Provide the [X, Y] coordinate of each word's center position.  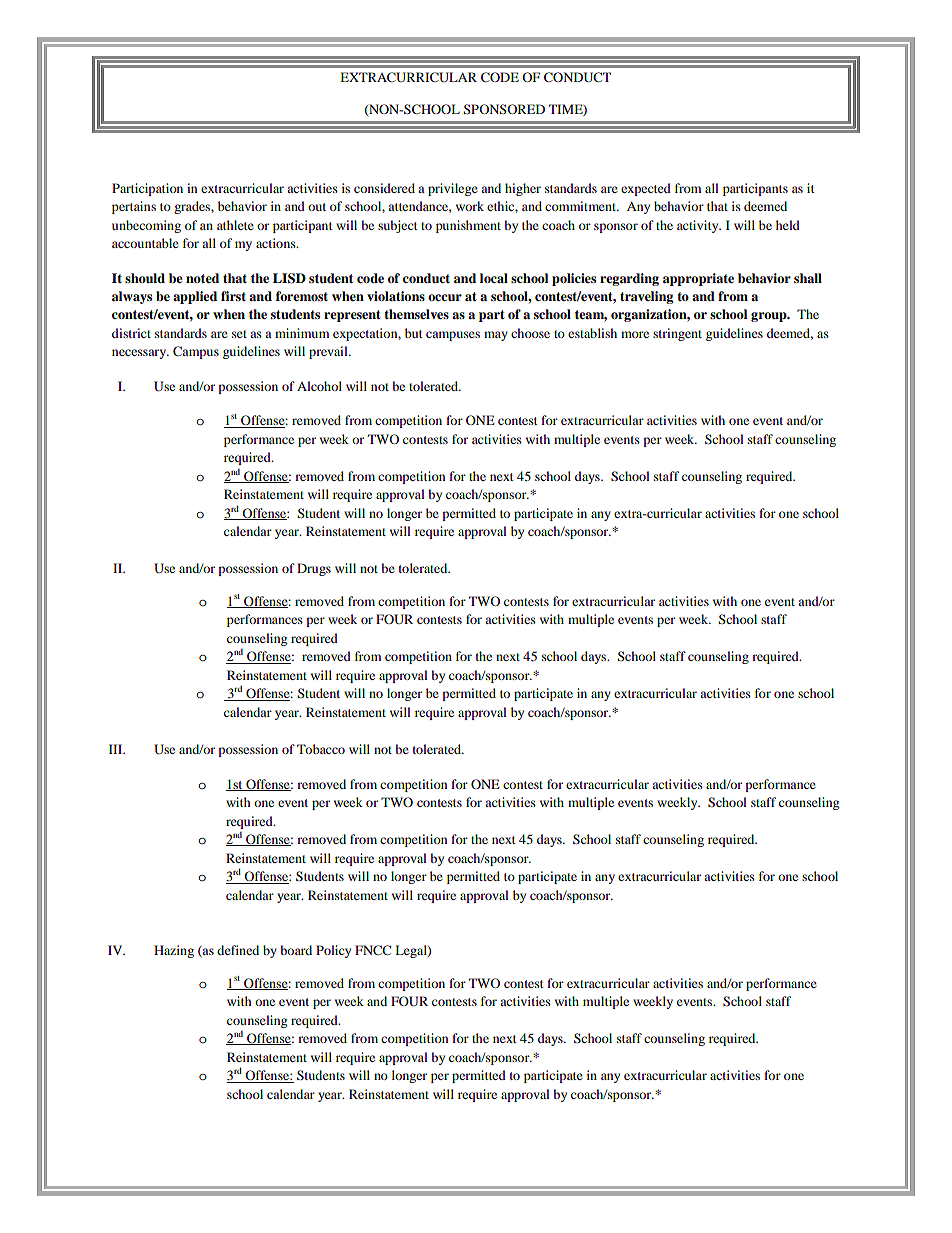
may [496, 336]
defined [238, 950]
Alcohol [319, 386]
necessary [140, 354]
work [470, 206]
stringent [677, 334]
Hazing [174, 951]
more [635, 334]
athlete [235, 225]
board [296, 950]
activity [699, 226]
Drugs [314, 569]
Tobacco [321, 749]
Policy [333, 951]
